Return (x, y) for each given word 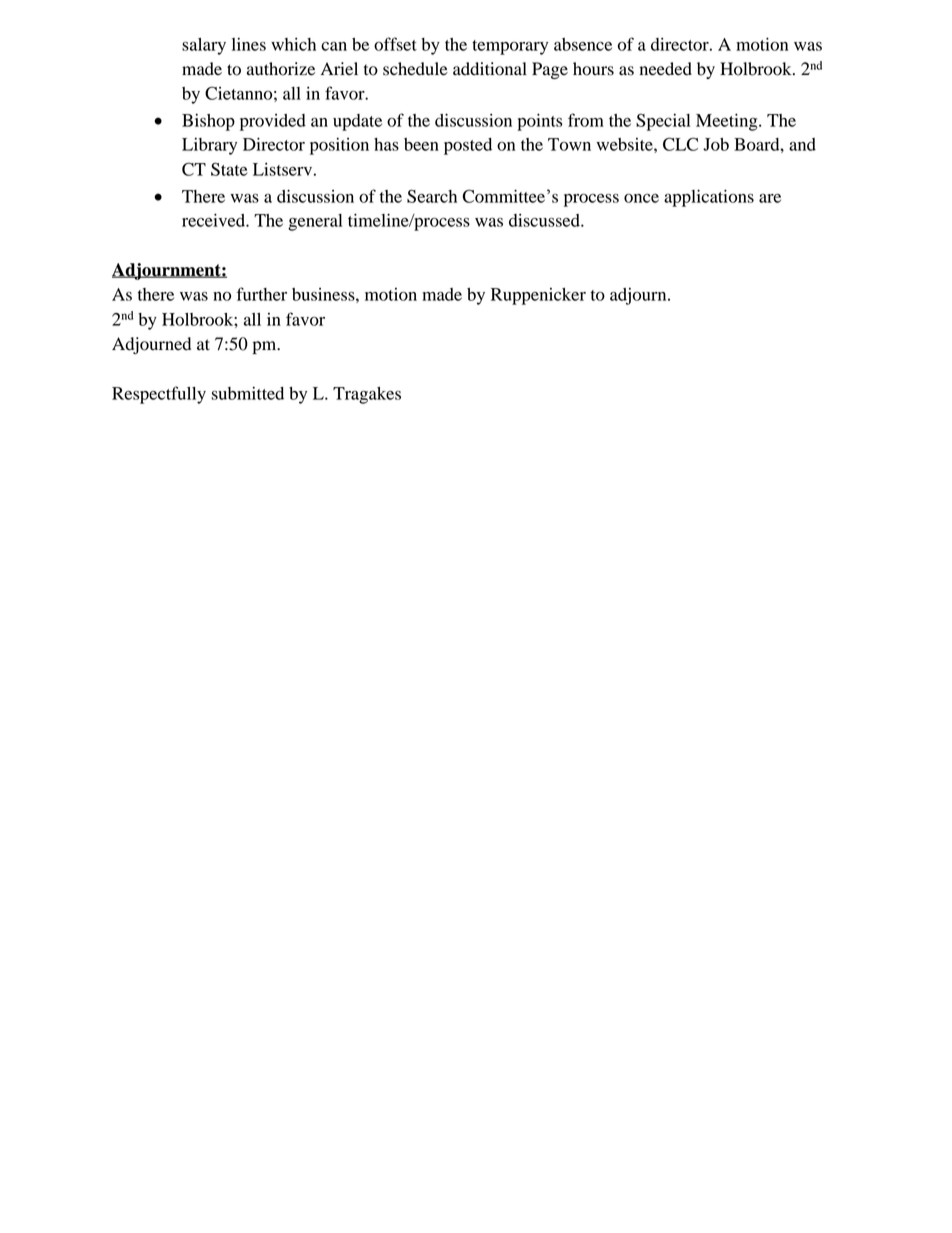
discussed (545, 220)
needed (666, 69)
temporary (510, 47)
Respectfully (159, 395)
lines (249, 44)
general (315, 222)
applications (709, 198)
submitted (247, 393)
